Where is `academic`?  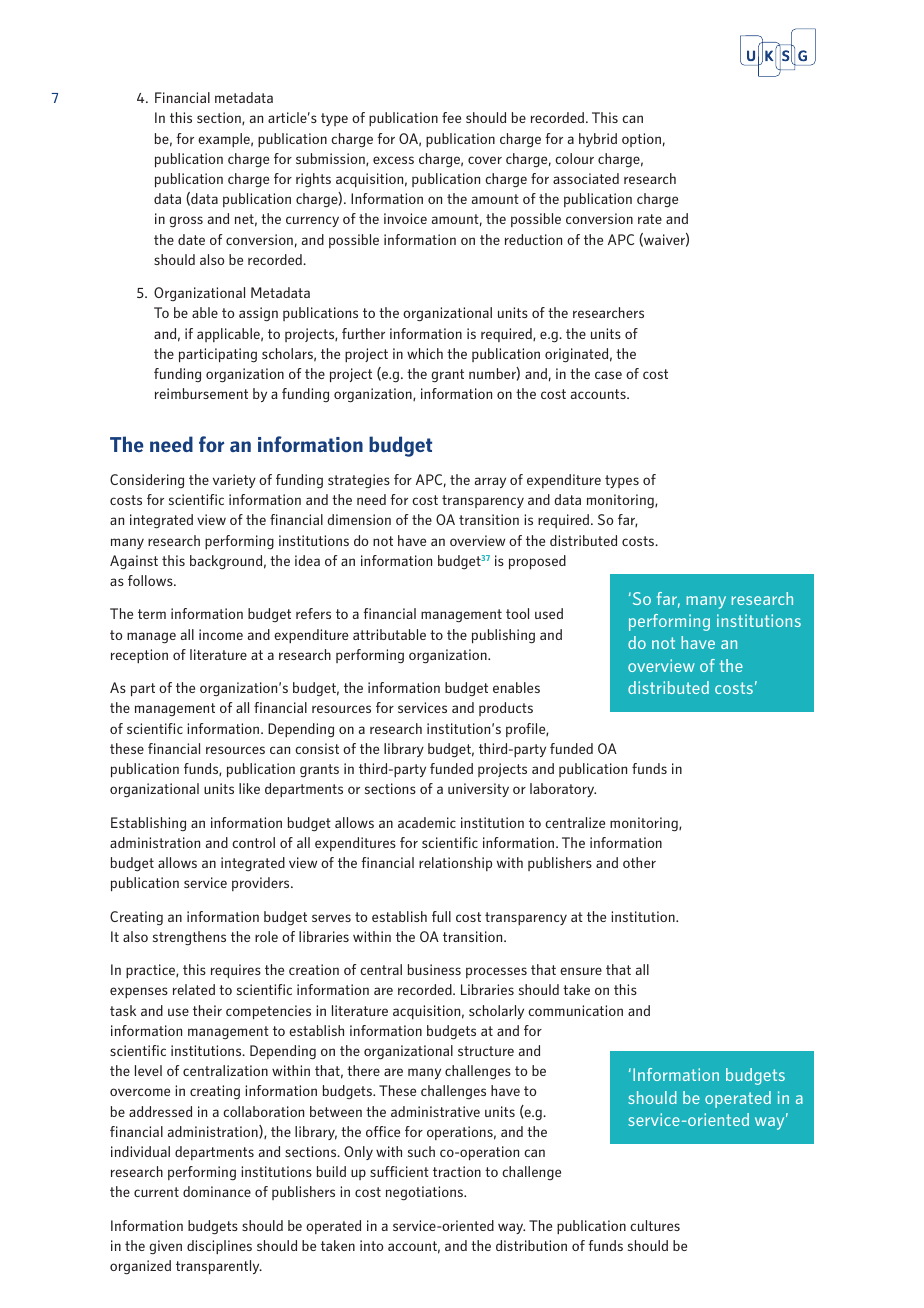
academic is located at coordinates (427, 822).
